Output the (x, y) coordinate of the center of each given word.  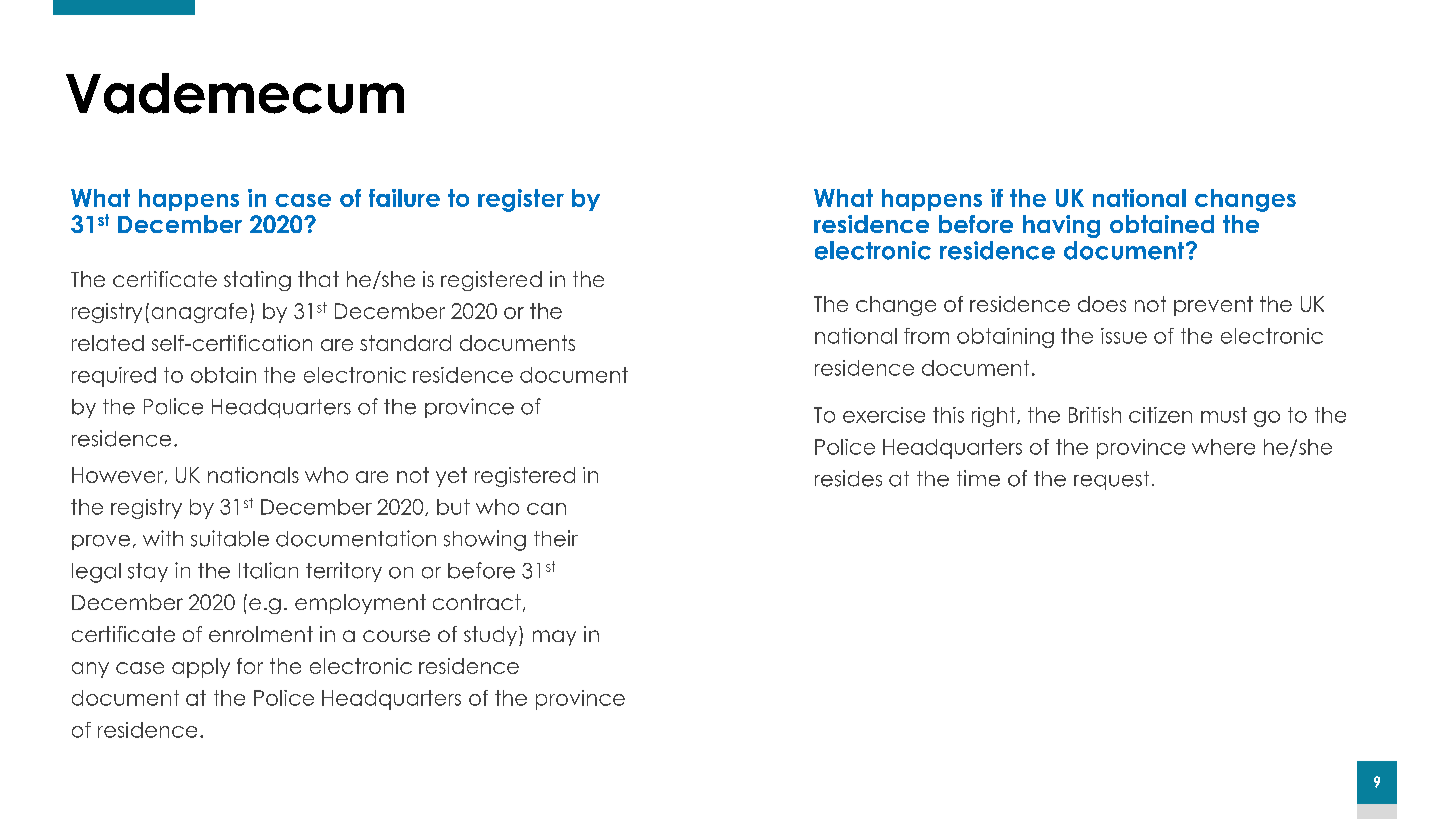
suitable (230, 538)
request (1111, 480)
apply (201, 668)
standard (405, 343)
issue (1124, 336)
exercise (884, 415)
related (108, 343)
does (1102, 304)
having (1061, 226)
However (119, 475)
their (556, 538)
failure (404, 198)
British (1095, 415)
